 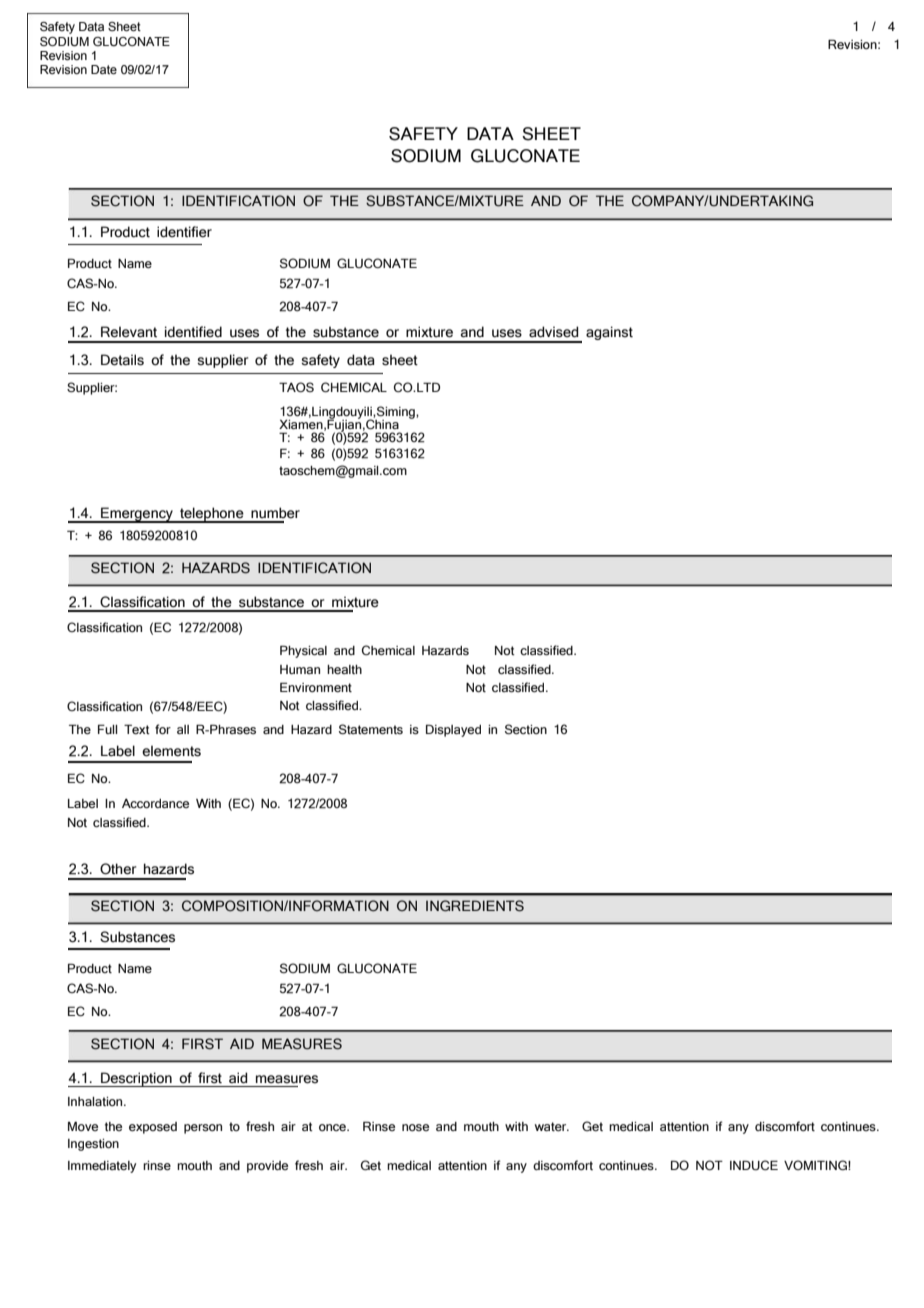 I want to click on identifier, so click(x=184, y=232).
